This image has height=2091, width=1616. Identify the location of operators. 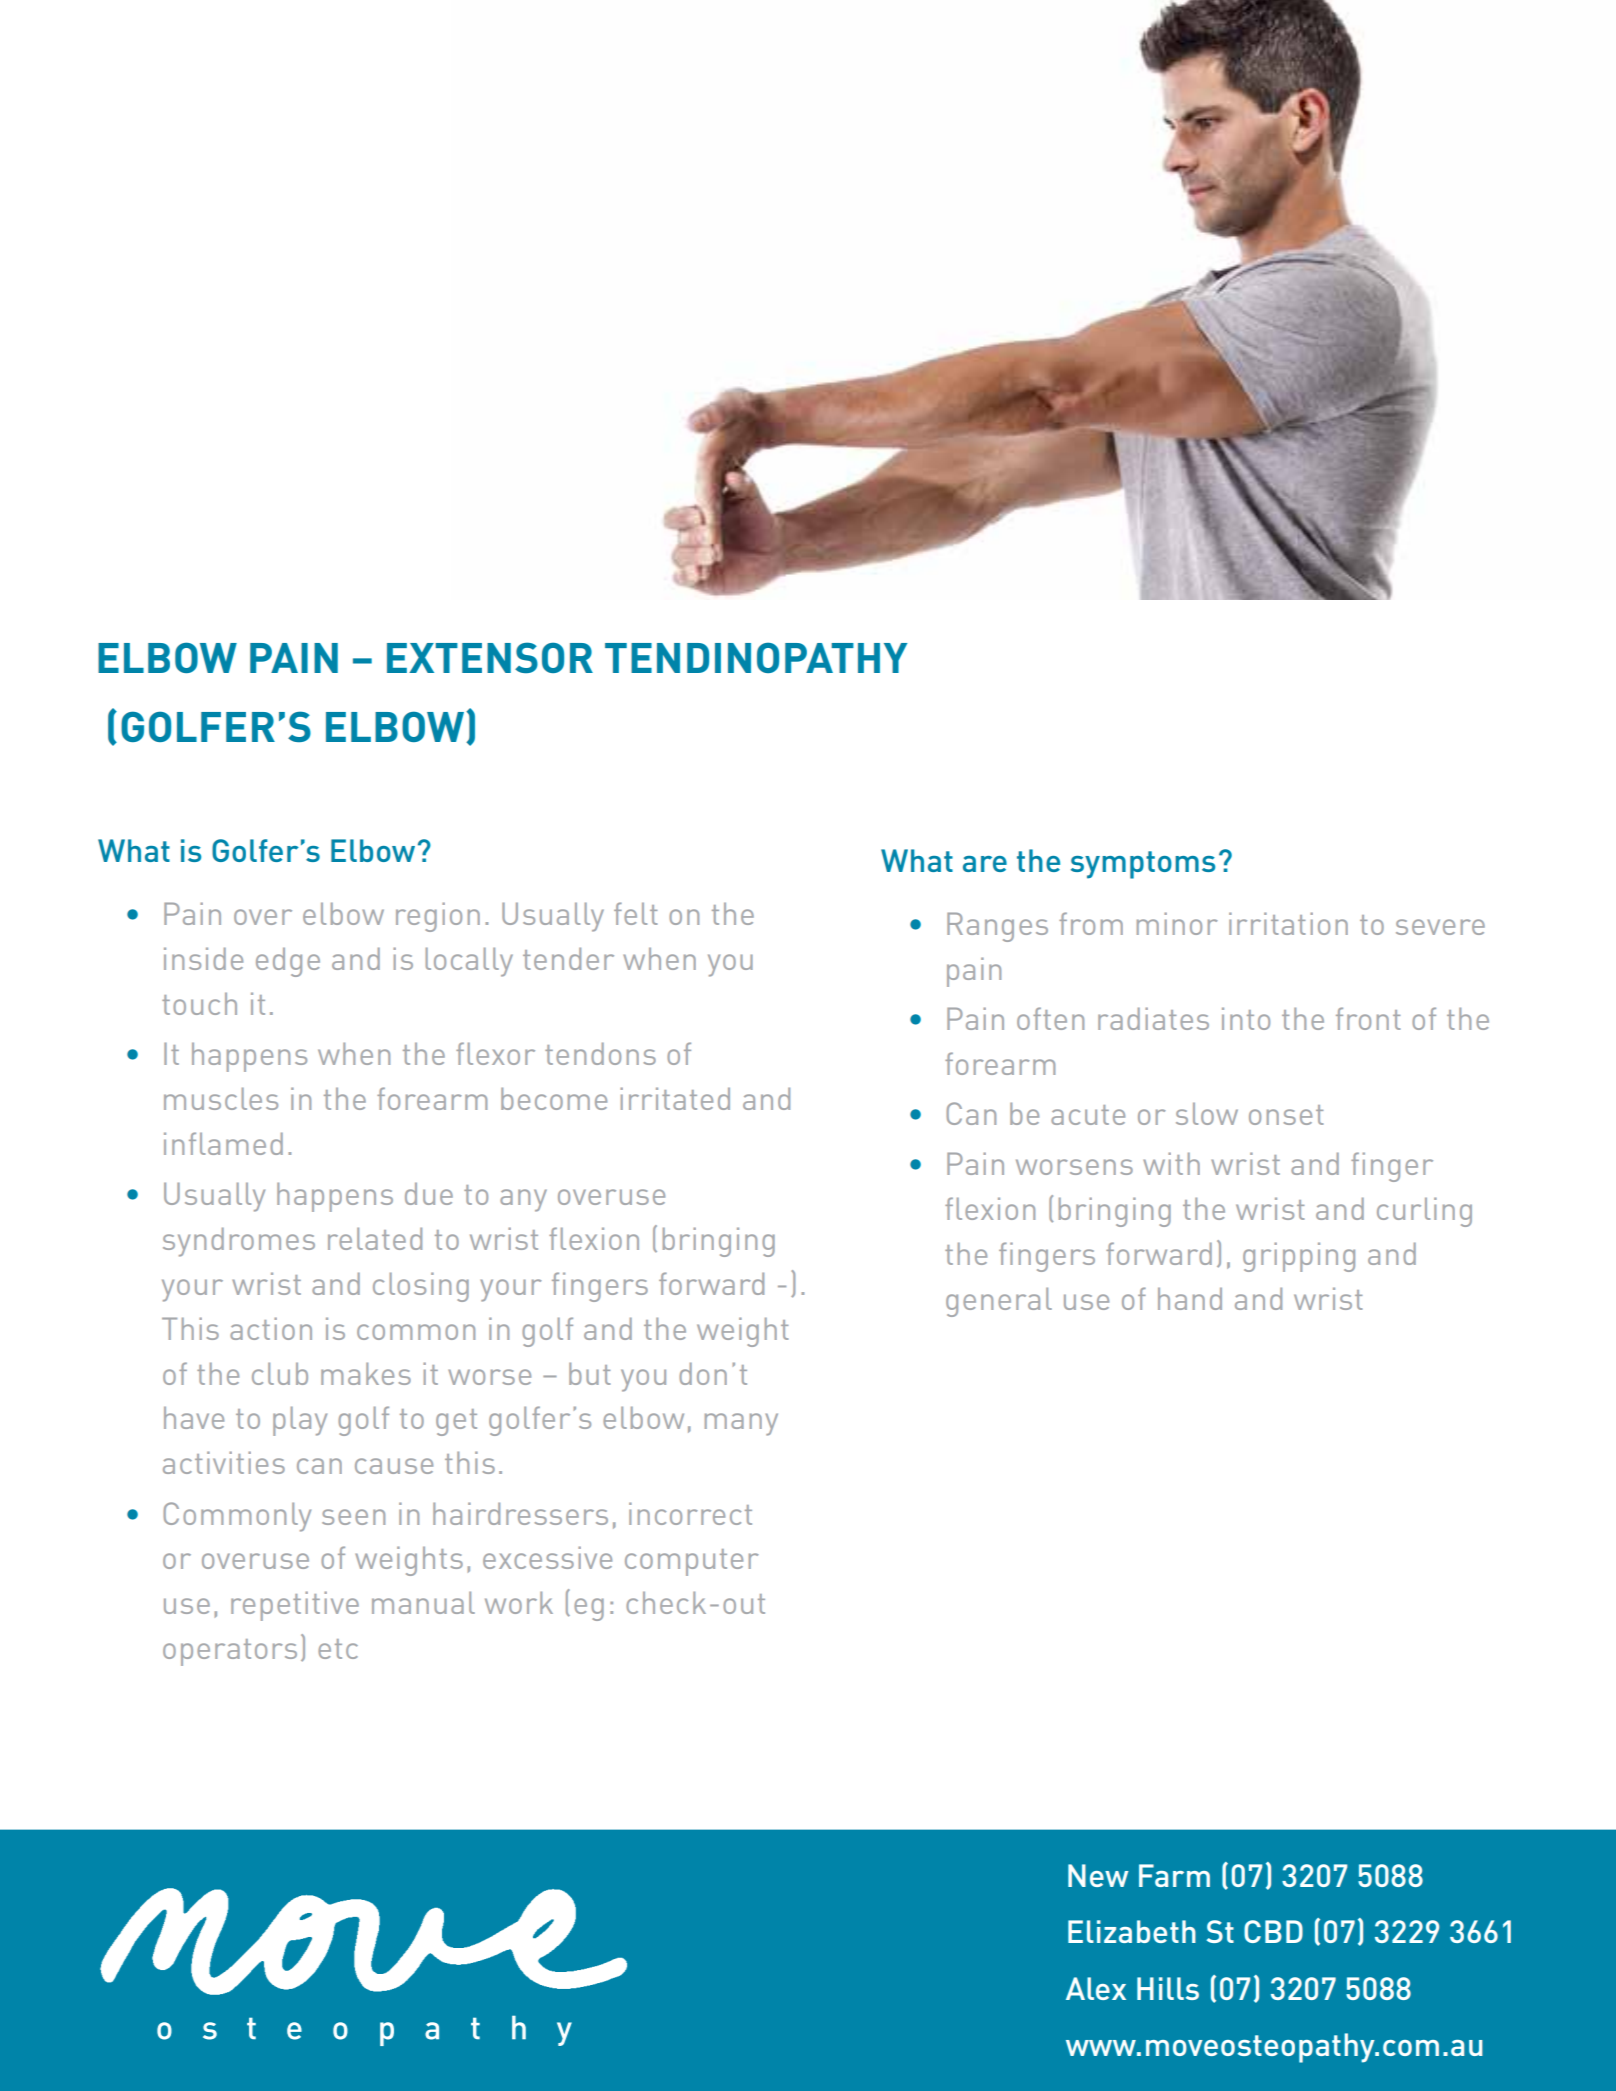
(230, 1652).
